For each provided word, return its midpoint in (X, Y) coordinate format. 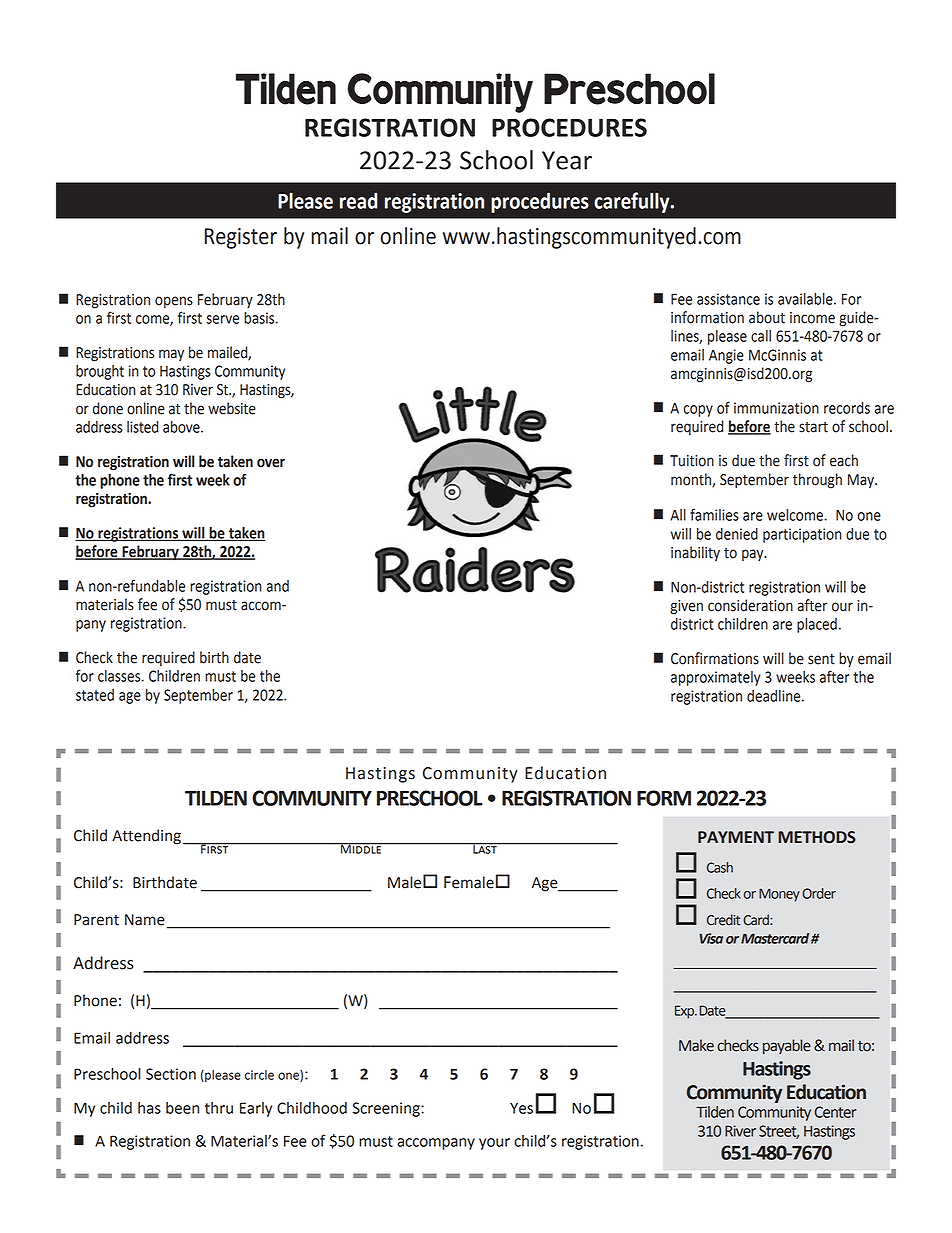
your (494, 1144)
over (271, 463)
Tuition (692, 461)
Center (836, 1112)
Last (485, 848)
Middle (361, 848)
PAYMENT (736, 837)
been (182, 1108)
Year (567, 160)
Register (241, 238)
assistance (728, 299)
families (714, 514)
